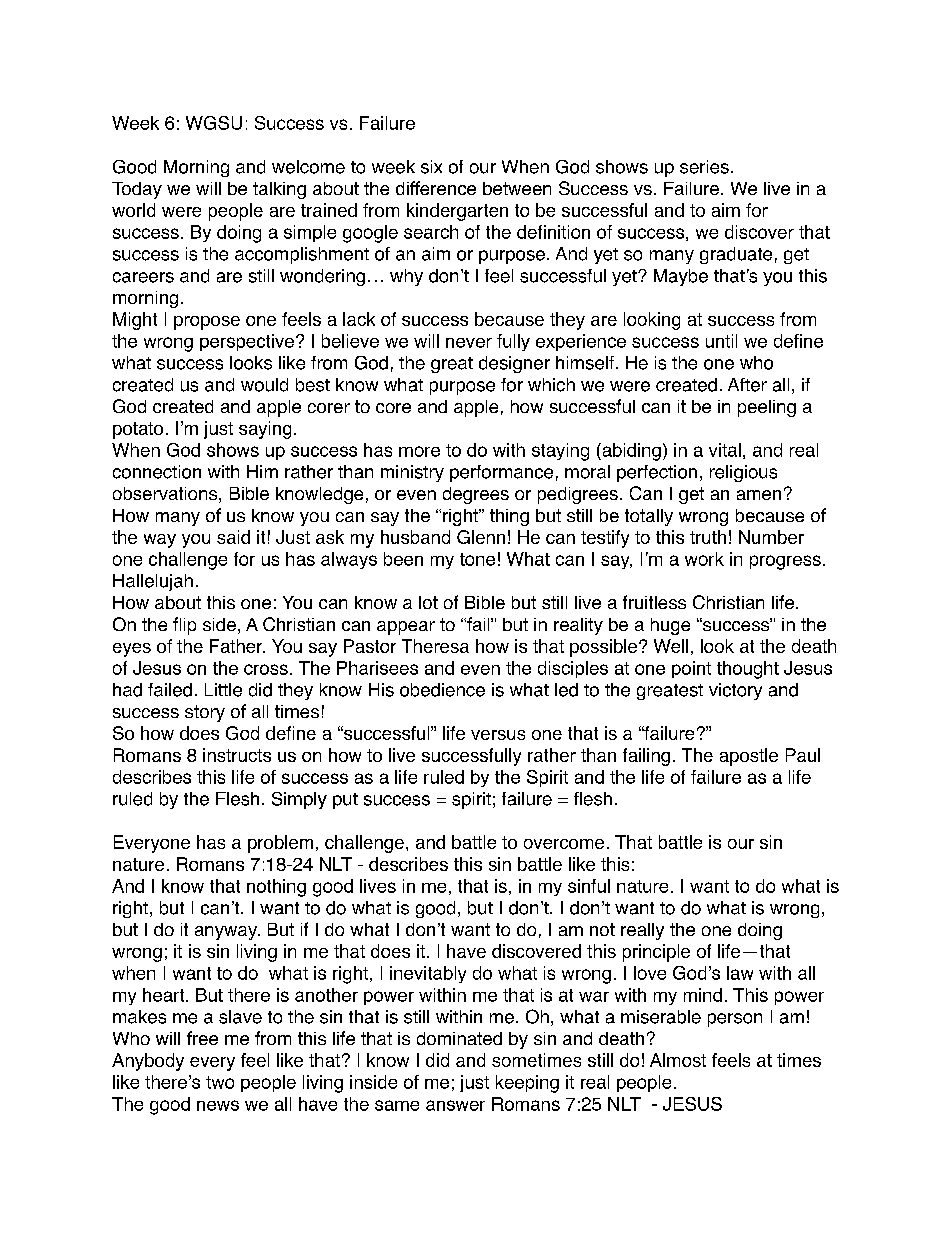 This screenshot has height=1233, width=952. What do you see at coordinates (184, 626) in the screenshot?
I see `flip` at bounding box center [184, 626].
